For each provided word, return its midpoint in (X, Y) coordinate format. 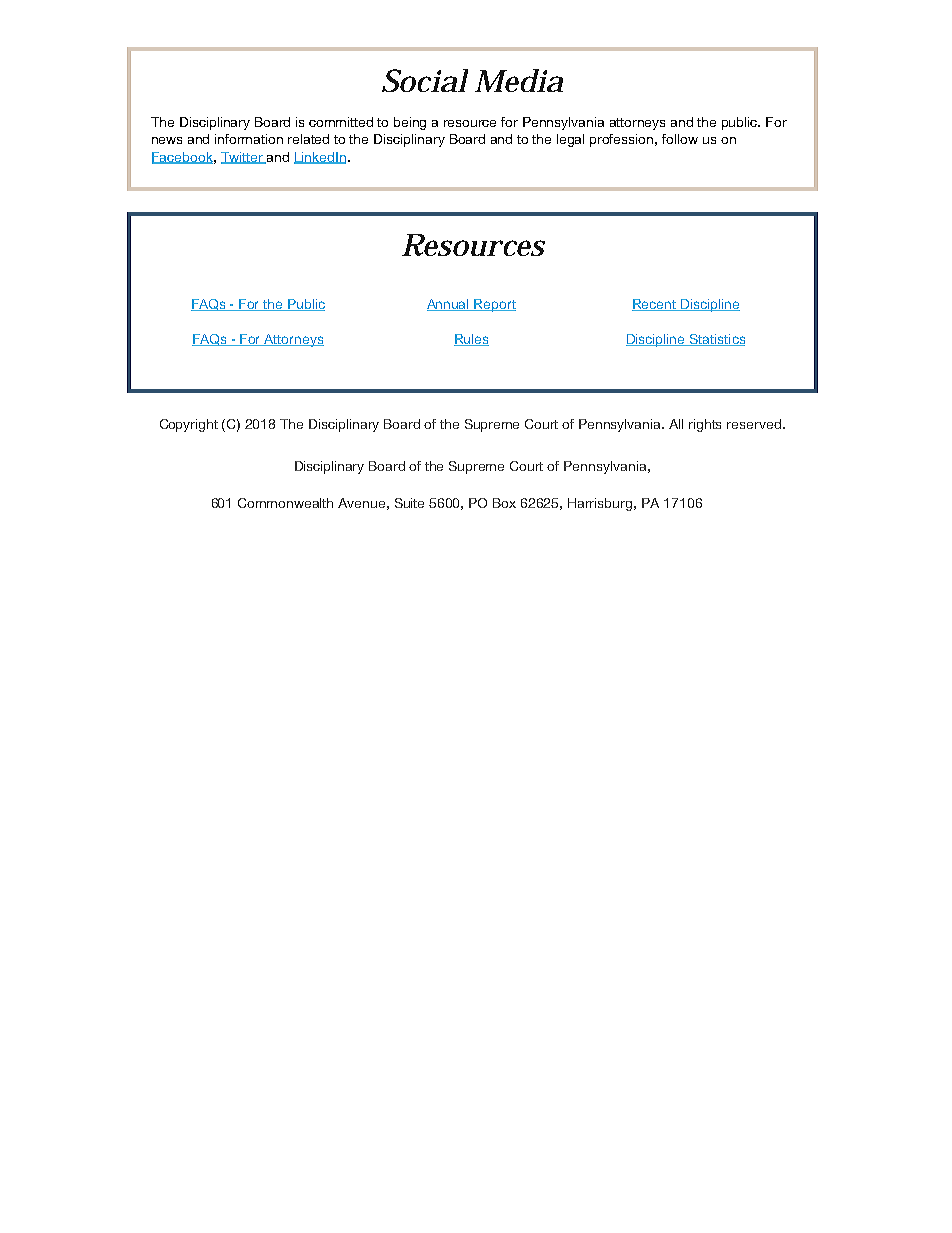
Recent (655, 305)
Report (494, 305)
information (249, 139)
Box (504, 503)
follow (680, 139)
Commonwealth (285, 503)
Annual (449, 305)
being (410, 123)
